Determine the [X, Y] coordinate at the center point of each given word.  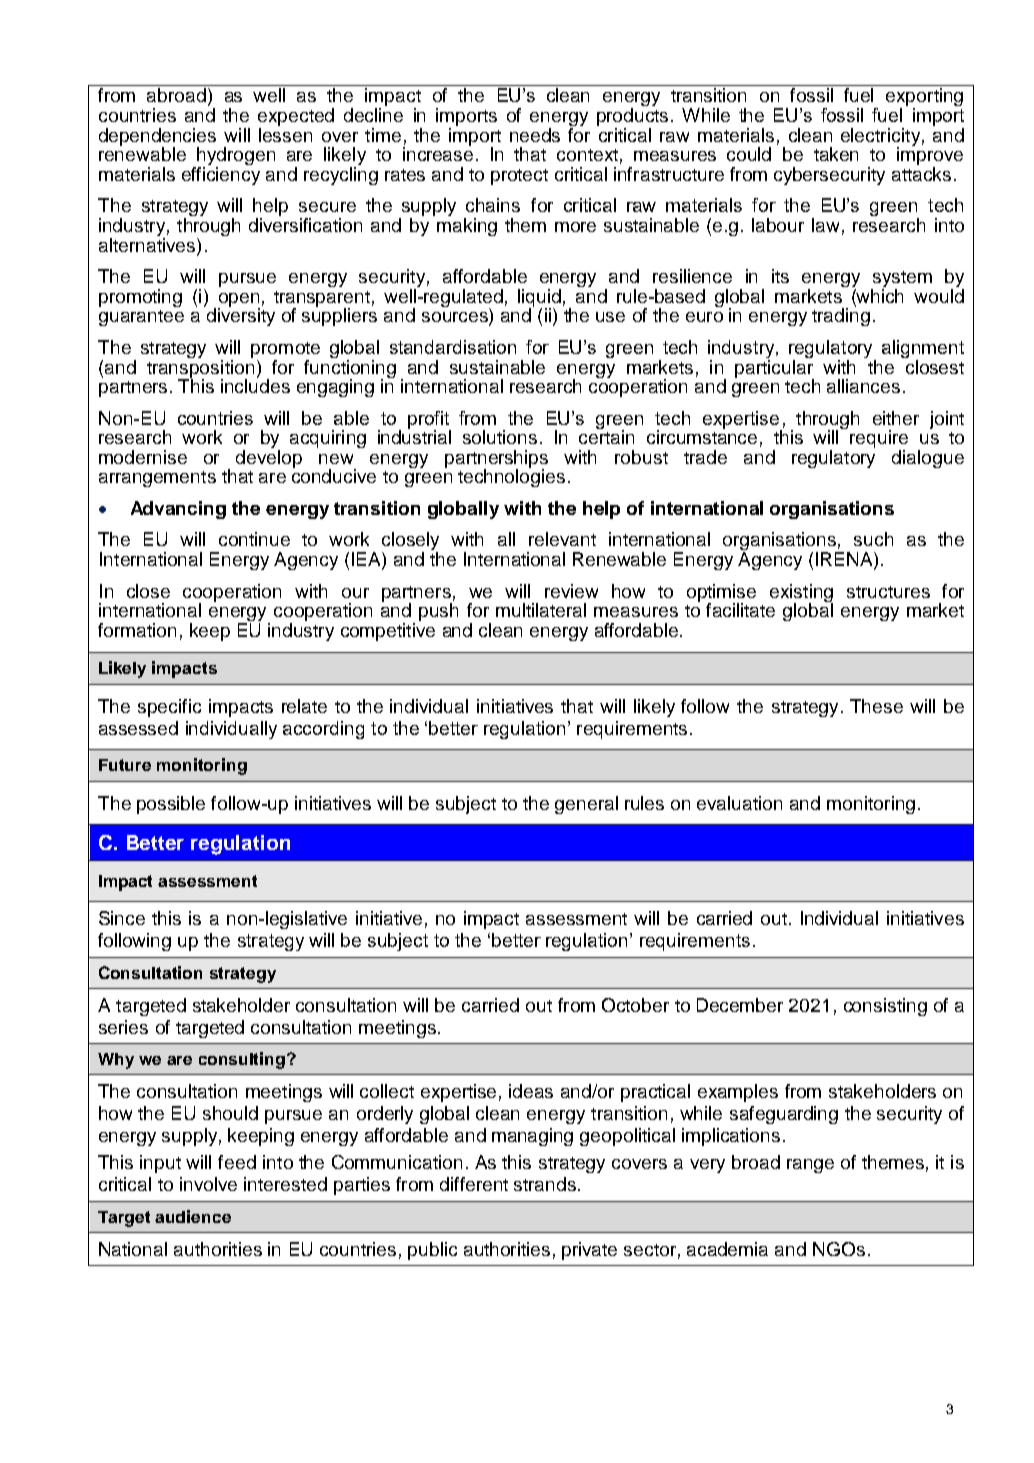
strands [545, 1184]
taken [836, 154]
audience [193, 1216]
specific [169, 708]
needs [535, 135]
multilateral [541, 610]
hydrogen [235, 157]
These [876, 706]
